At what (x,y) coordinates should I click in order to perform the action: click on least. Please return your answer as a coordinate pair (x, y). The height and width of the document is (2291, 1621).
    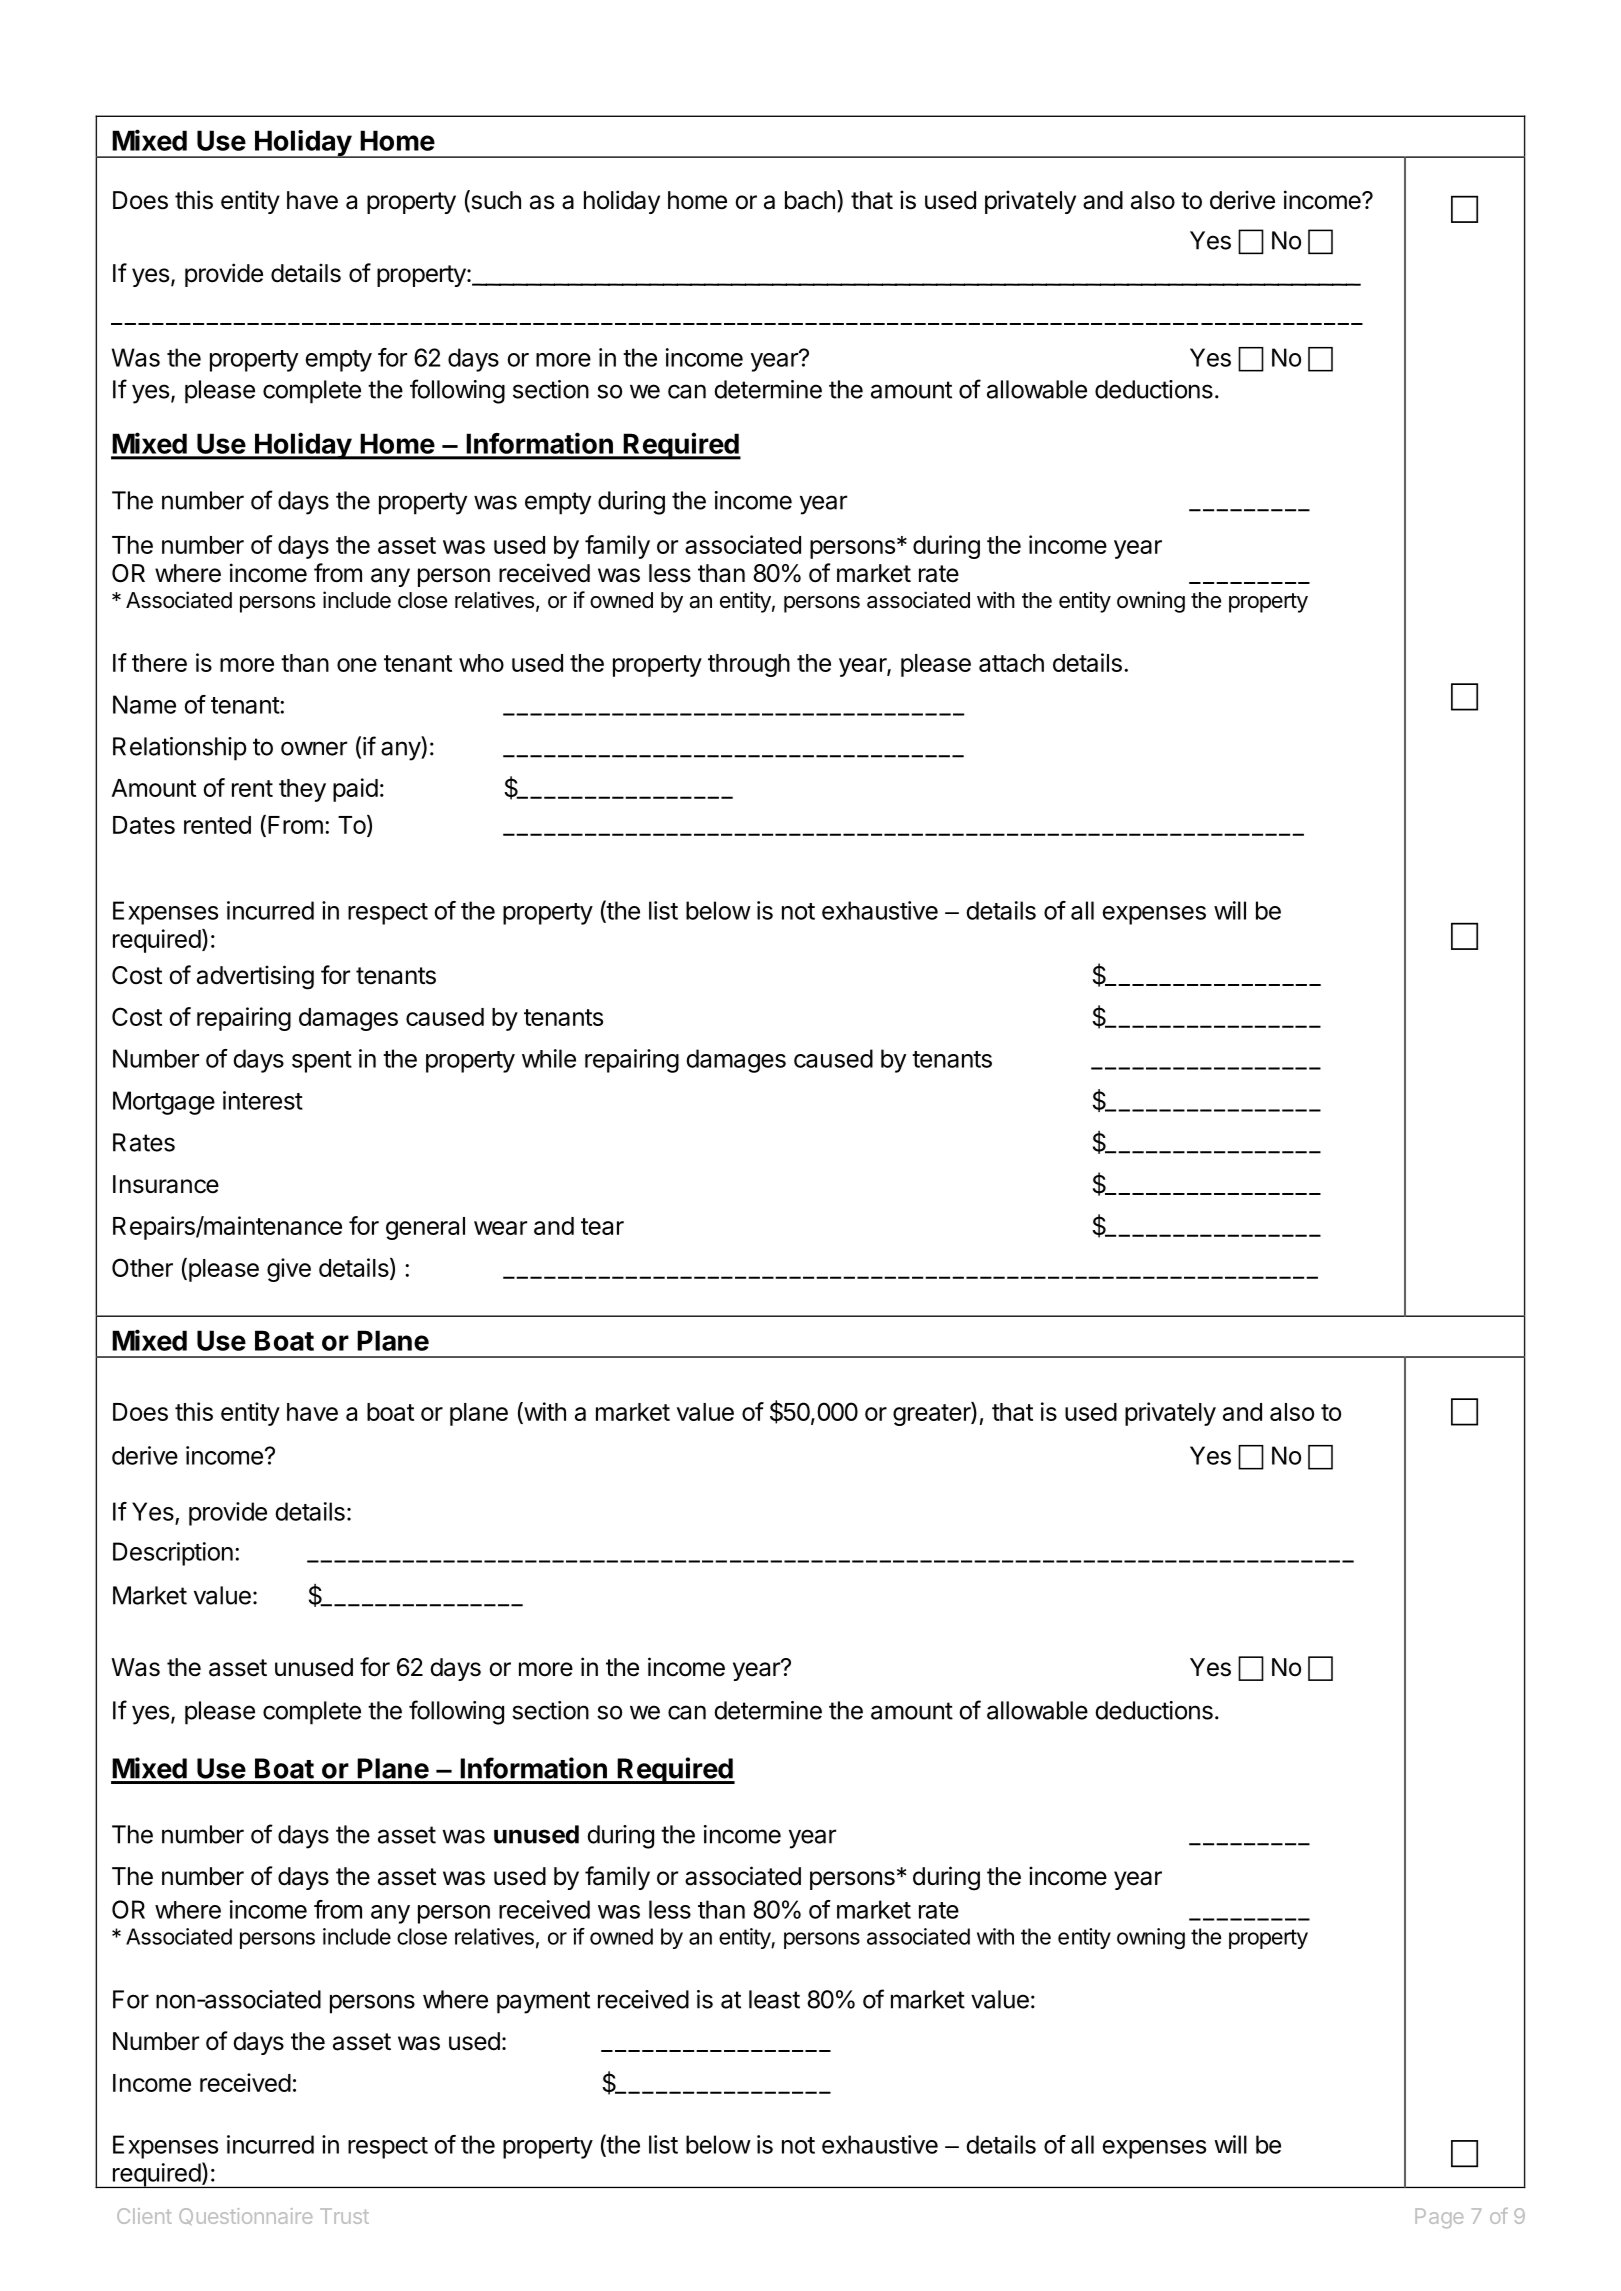
    Looking at the image, I should click on (774, 1999).
